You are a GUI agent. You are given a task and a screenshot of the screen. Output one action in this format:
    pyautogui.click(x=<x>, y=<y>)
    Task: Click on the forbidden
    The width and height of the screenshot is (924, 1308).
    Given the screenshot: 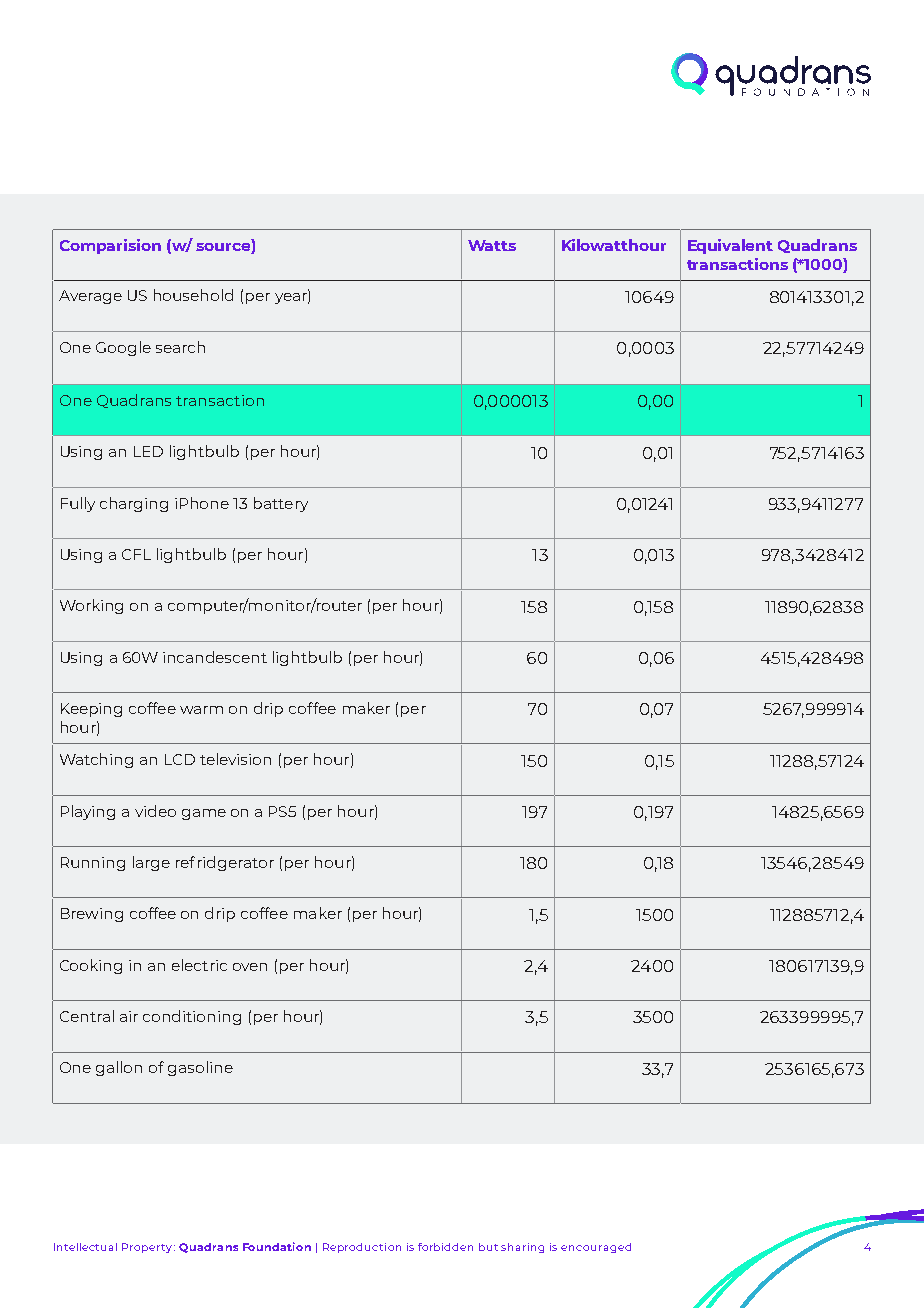 What is the action you would take?
    pyautogui.click(x=445, y=1247)
